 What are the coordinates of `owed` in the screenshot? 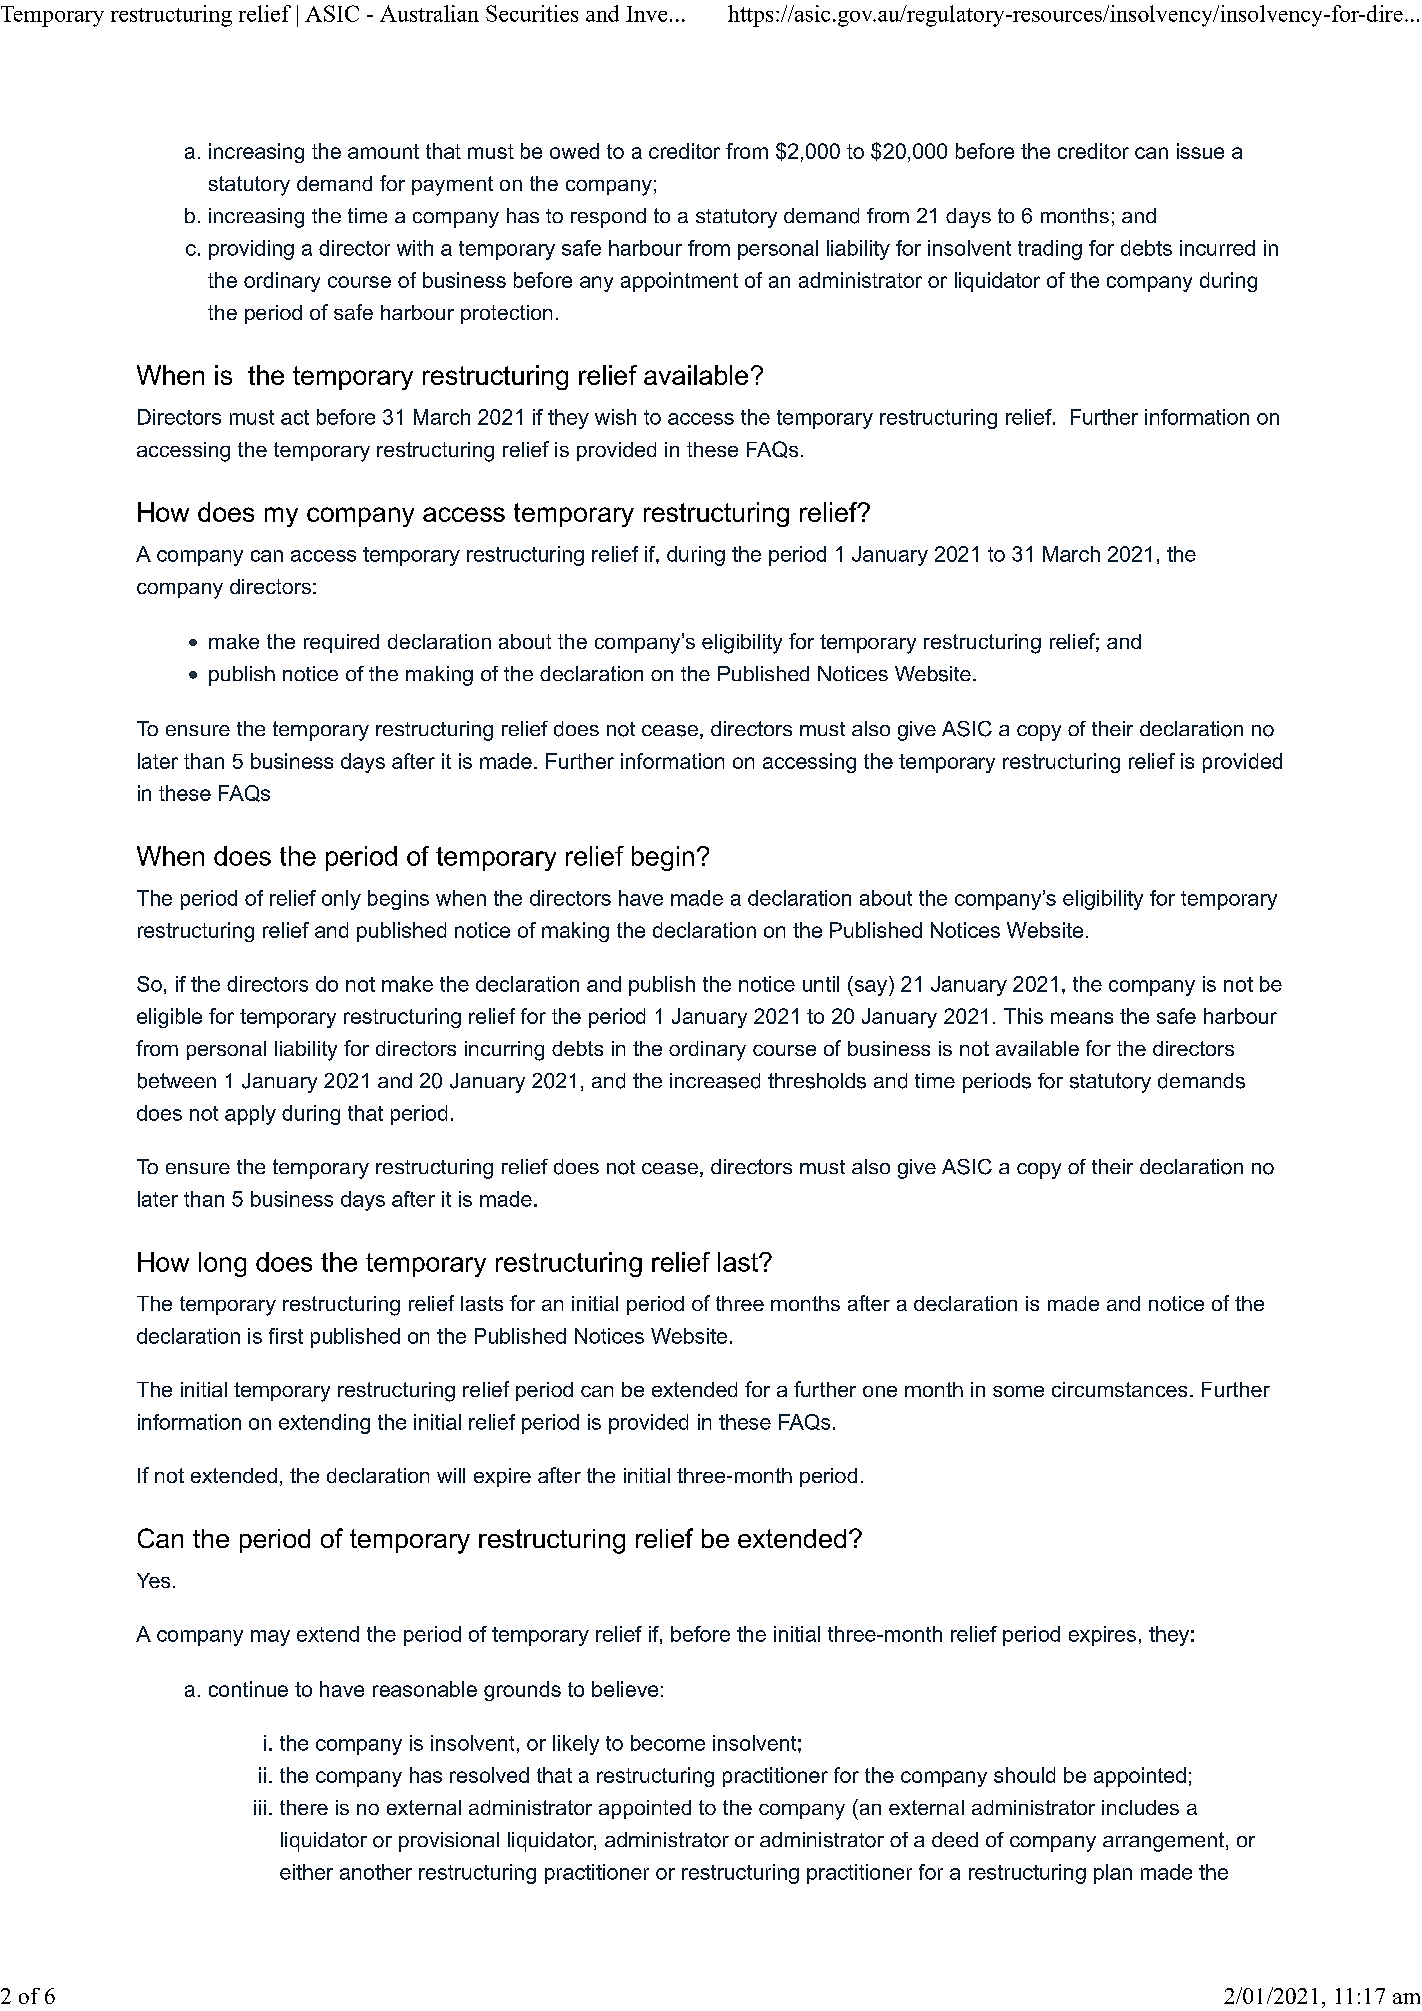 It's located at (574, 151).
